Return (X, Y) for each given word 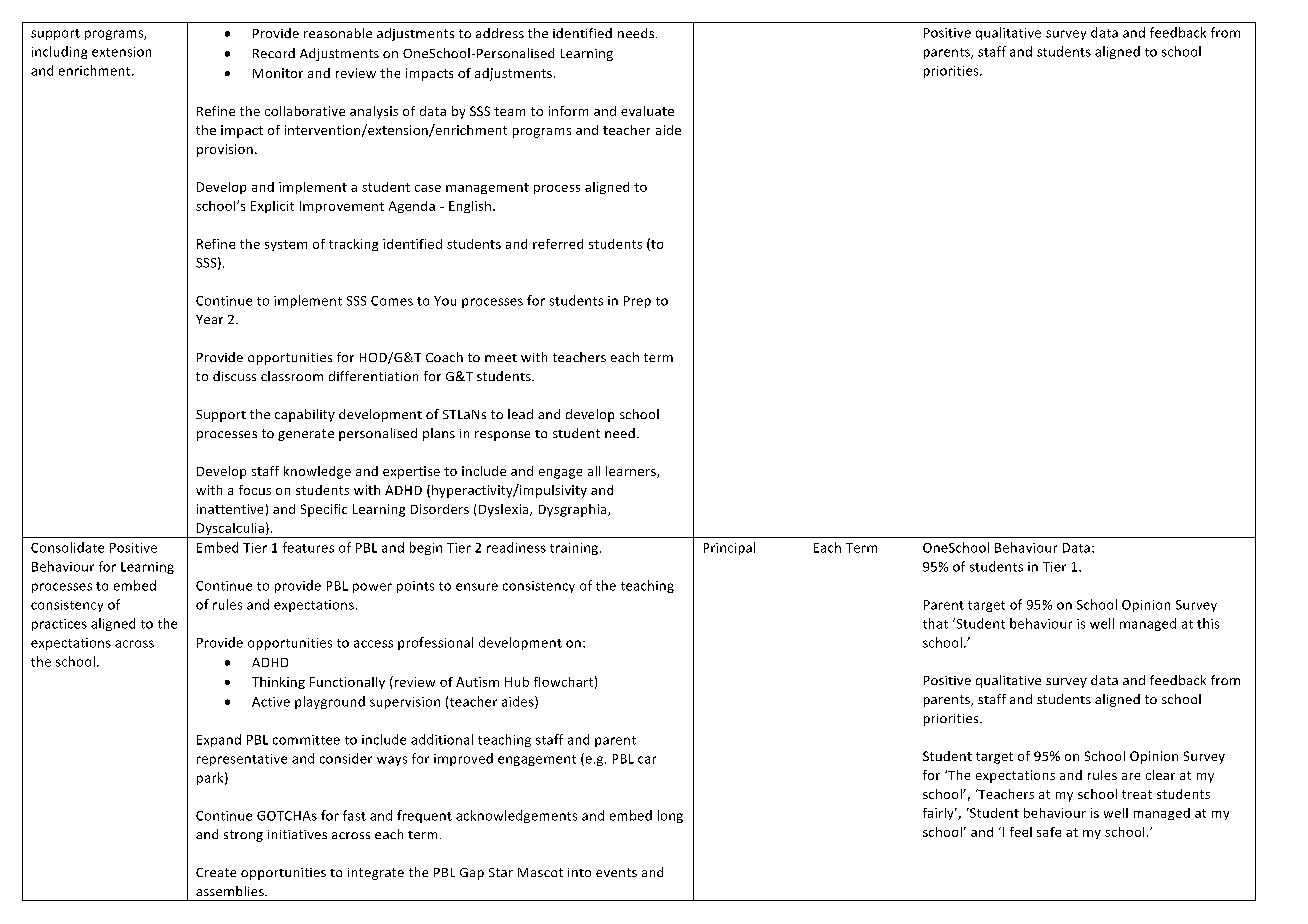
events (616, 872)
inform (568, 111)
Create (216, 872)
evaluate (647, 111)
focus (255, 490)
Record (274, 53)
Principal (729, 548)
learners (632, 472)
